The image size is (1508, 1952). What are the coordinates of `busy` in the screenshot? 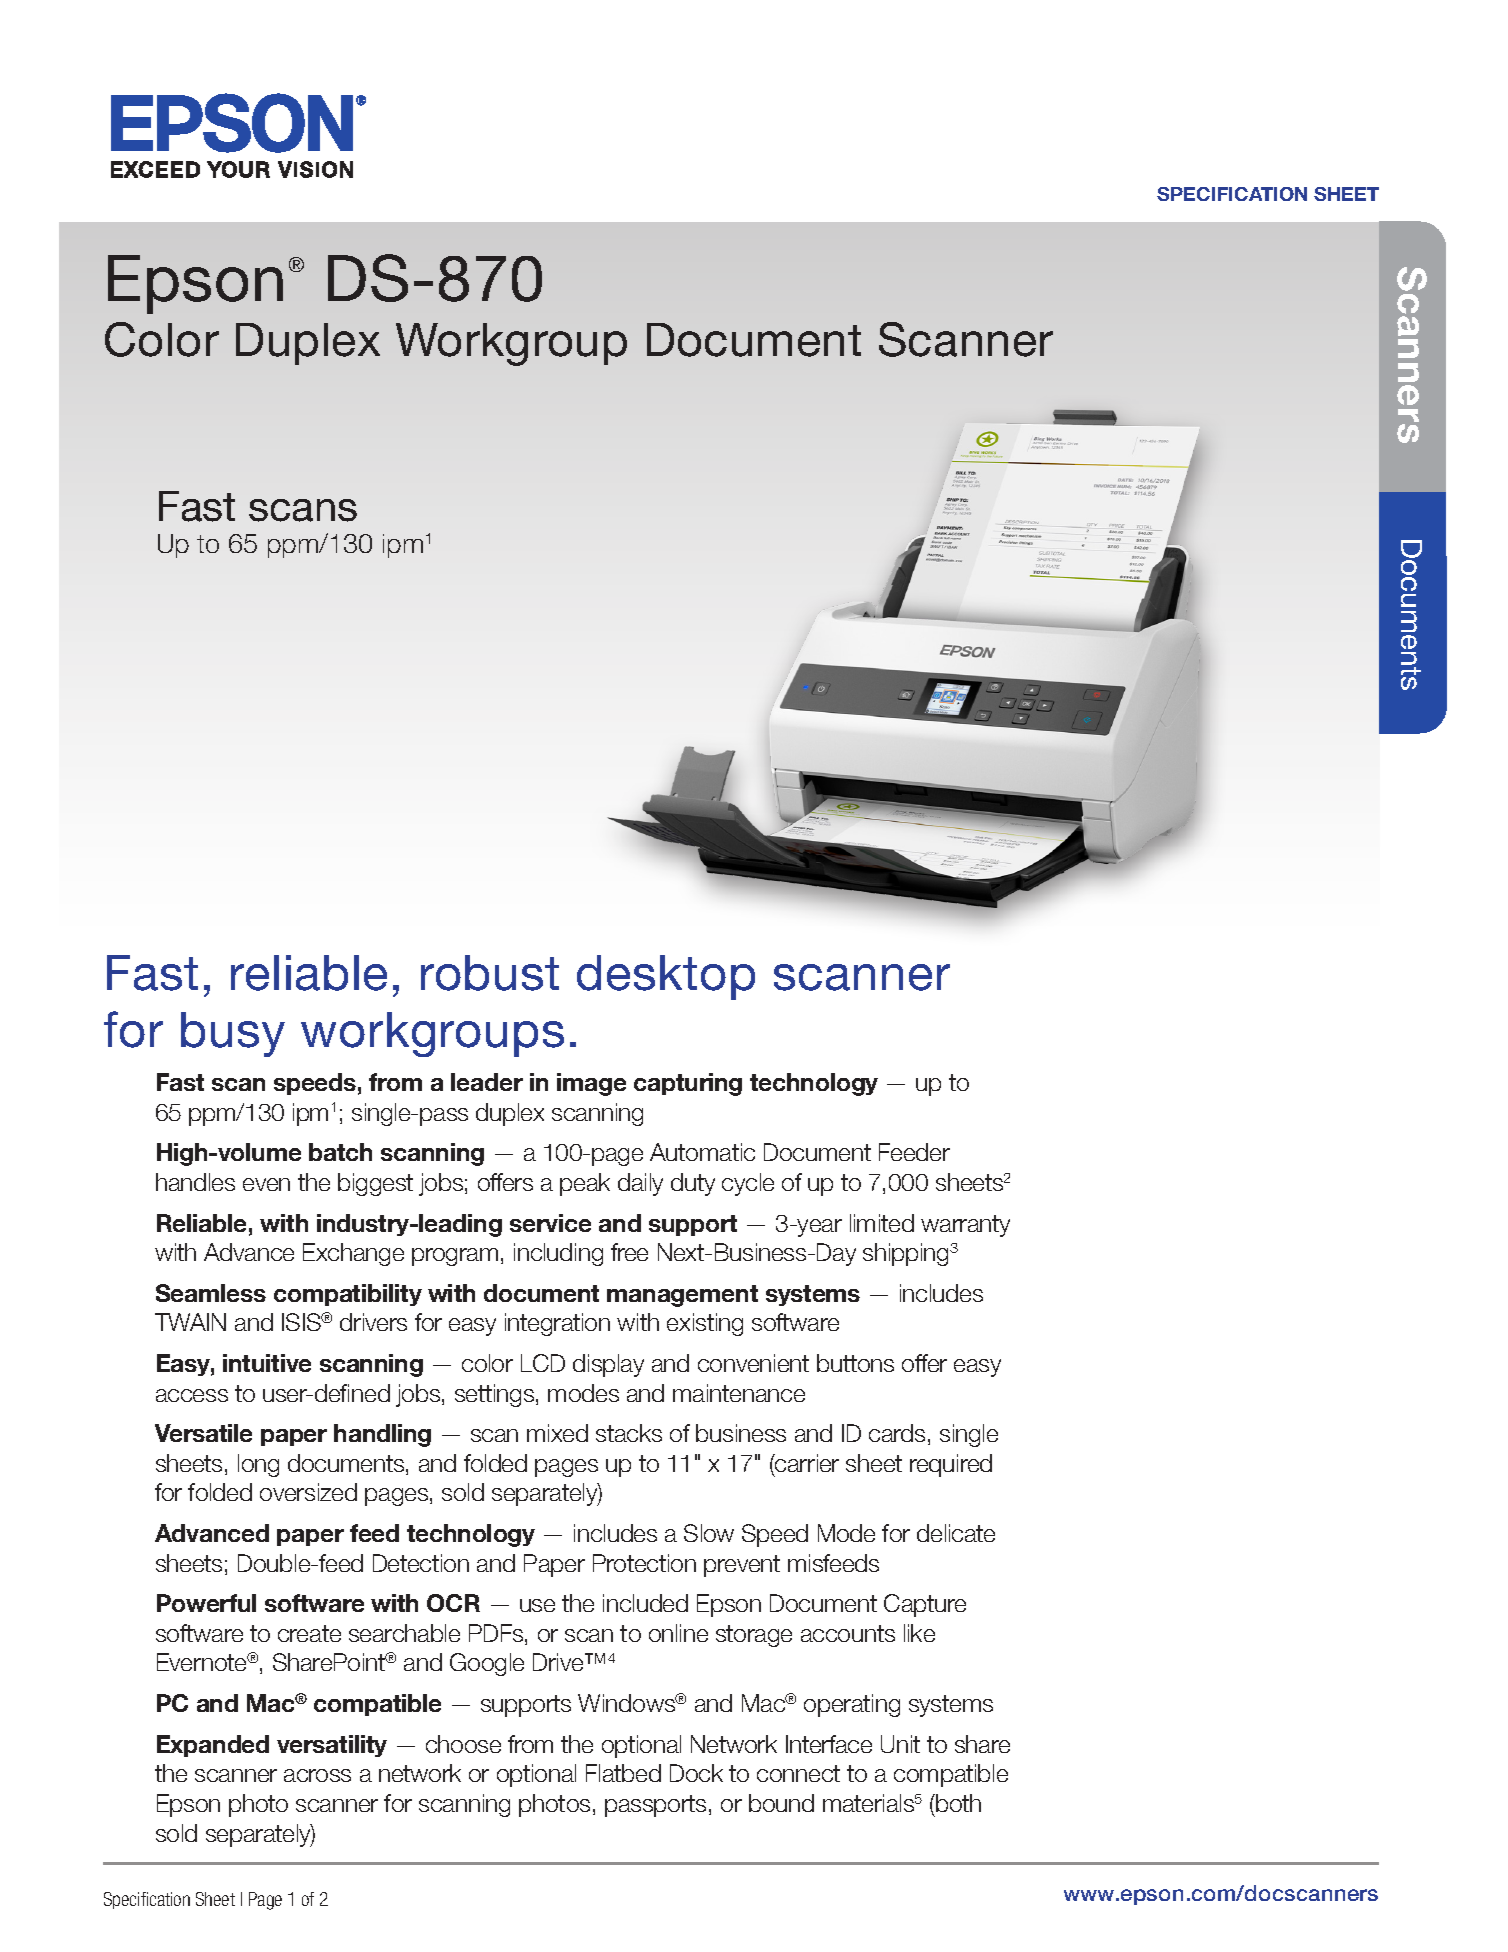 It's located at (233, 1034).
